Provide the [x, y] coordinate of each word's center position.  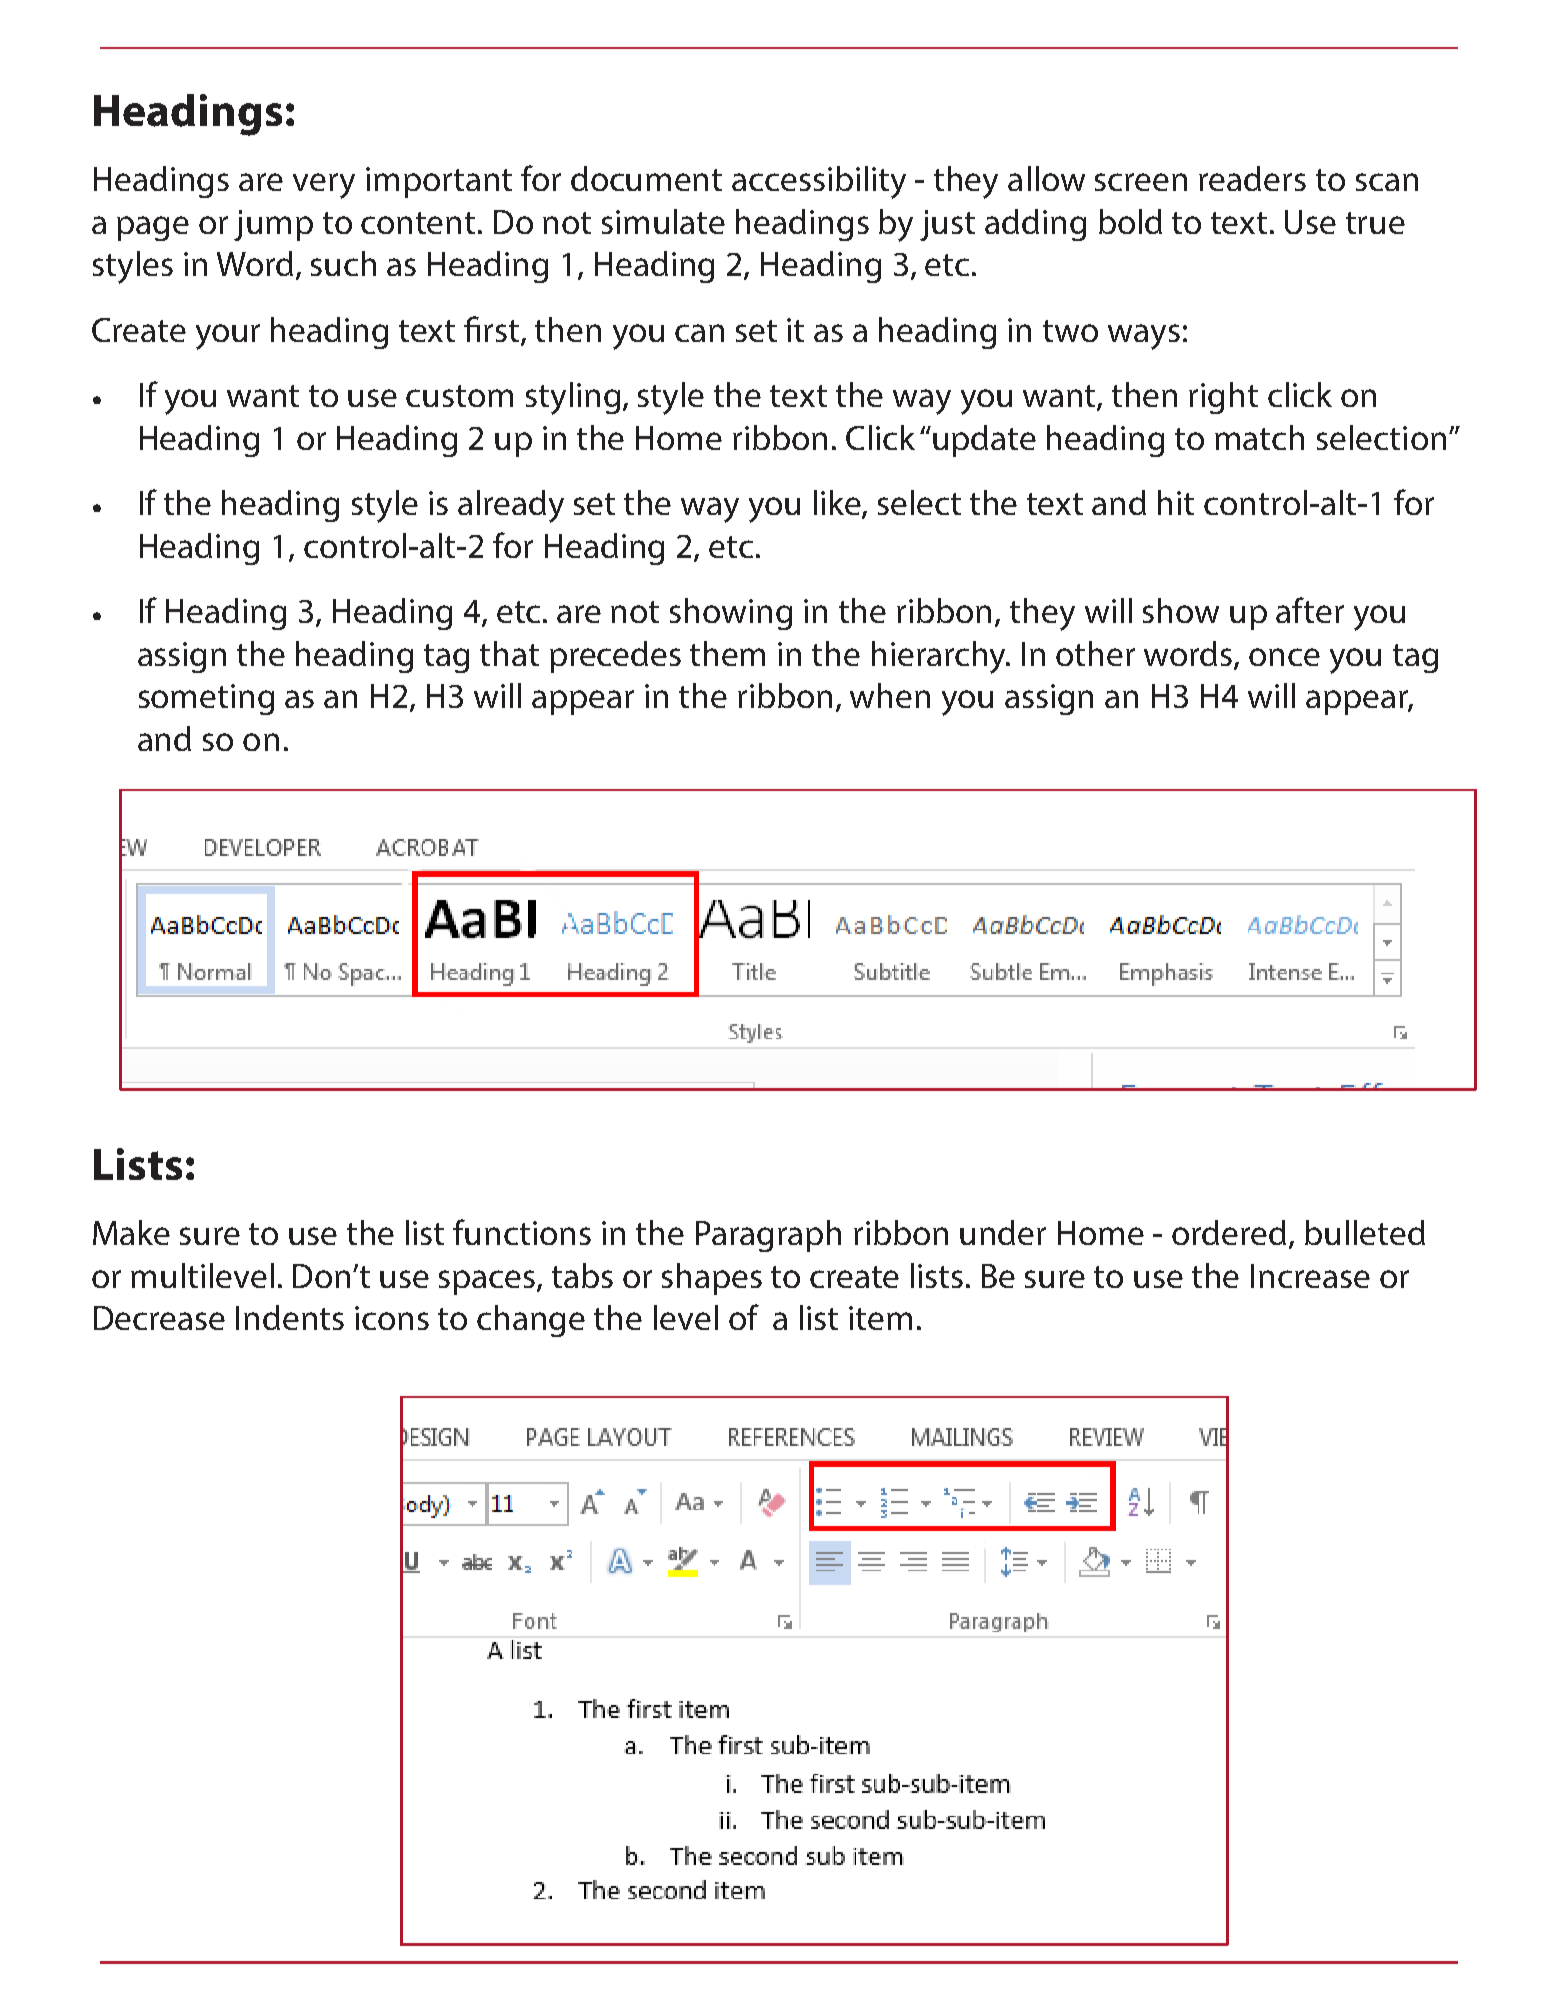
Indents [290, 1317]
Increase [1310, 1276]
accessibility [819, 182]
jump [273, 225]
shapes [712, 1279]
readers [1252, 178]
